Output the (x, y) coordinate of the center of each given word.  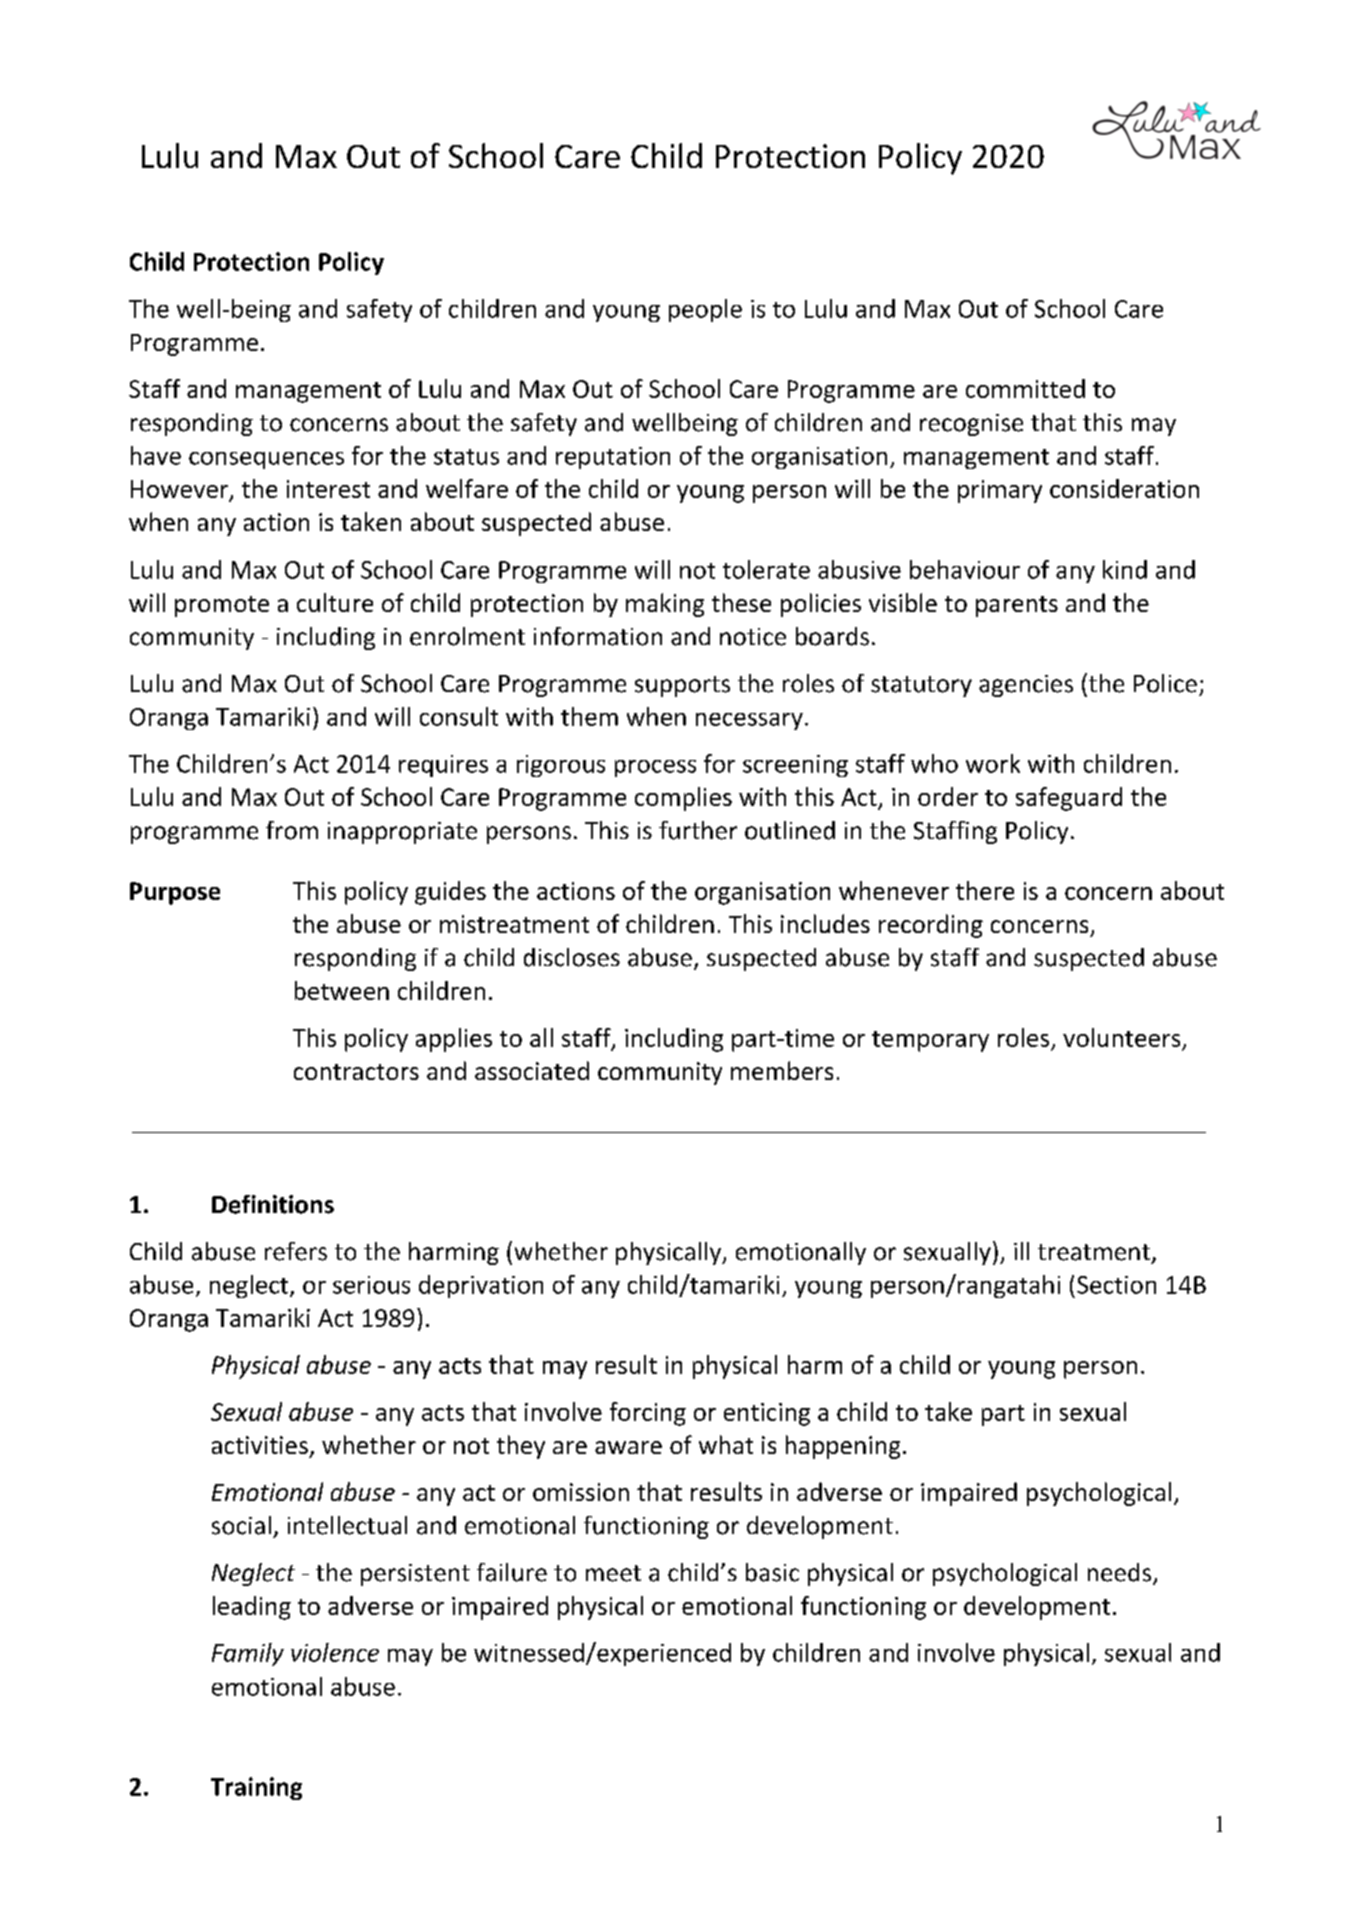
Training (256, 1788)
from (292, 830)
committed (1025, 388)
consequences (266, 460)
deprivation (481, 1286)
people (705, 310)
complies (683, 799)
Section (1116, 1285)
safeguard (1069, 799)
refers (296, 1251)
